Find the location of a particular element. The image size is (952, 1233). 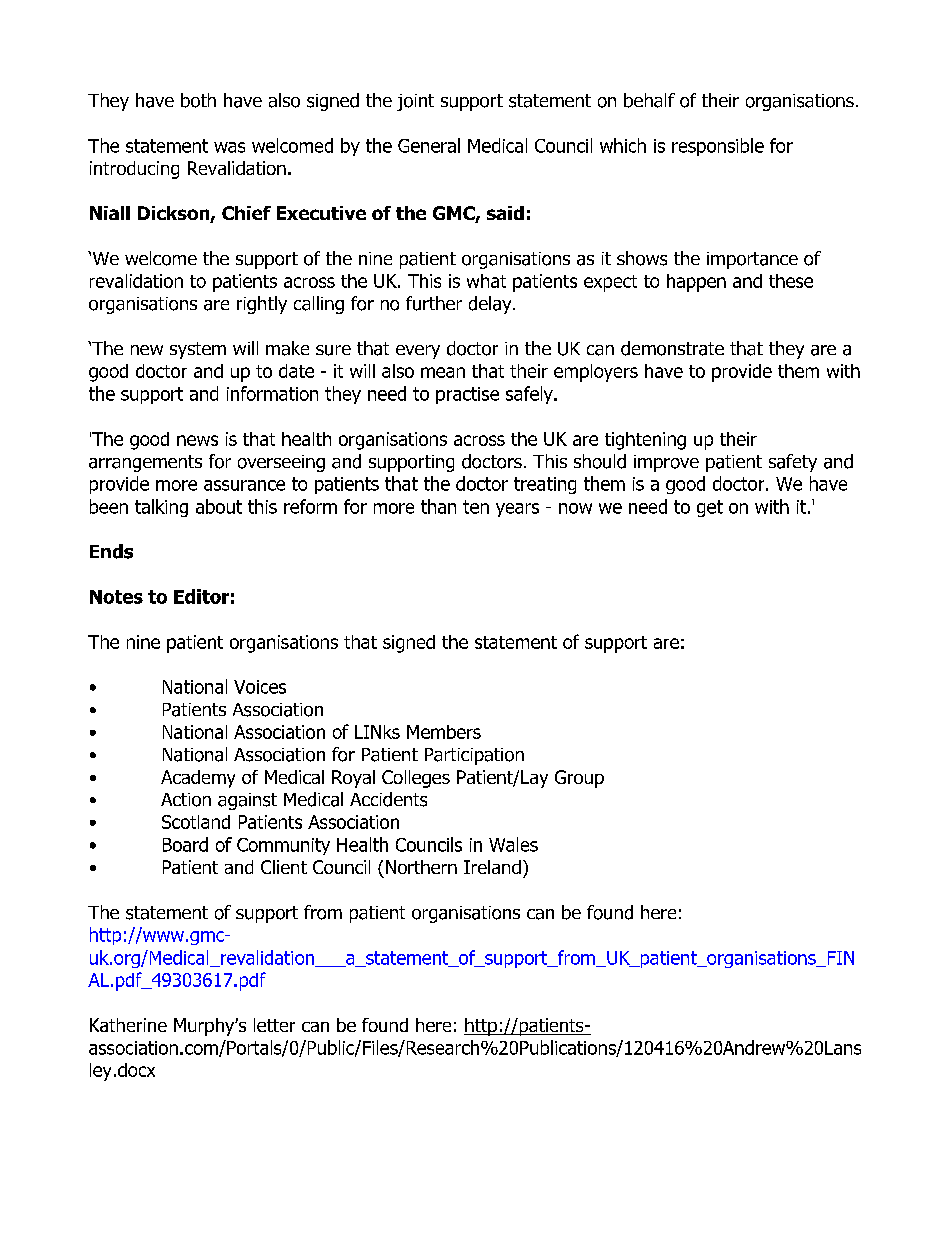

Ireland is located at coordinates (492, 867).
